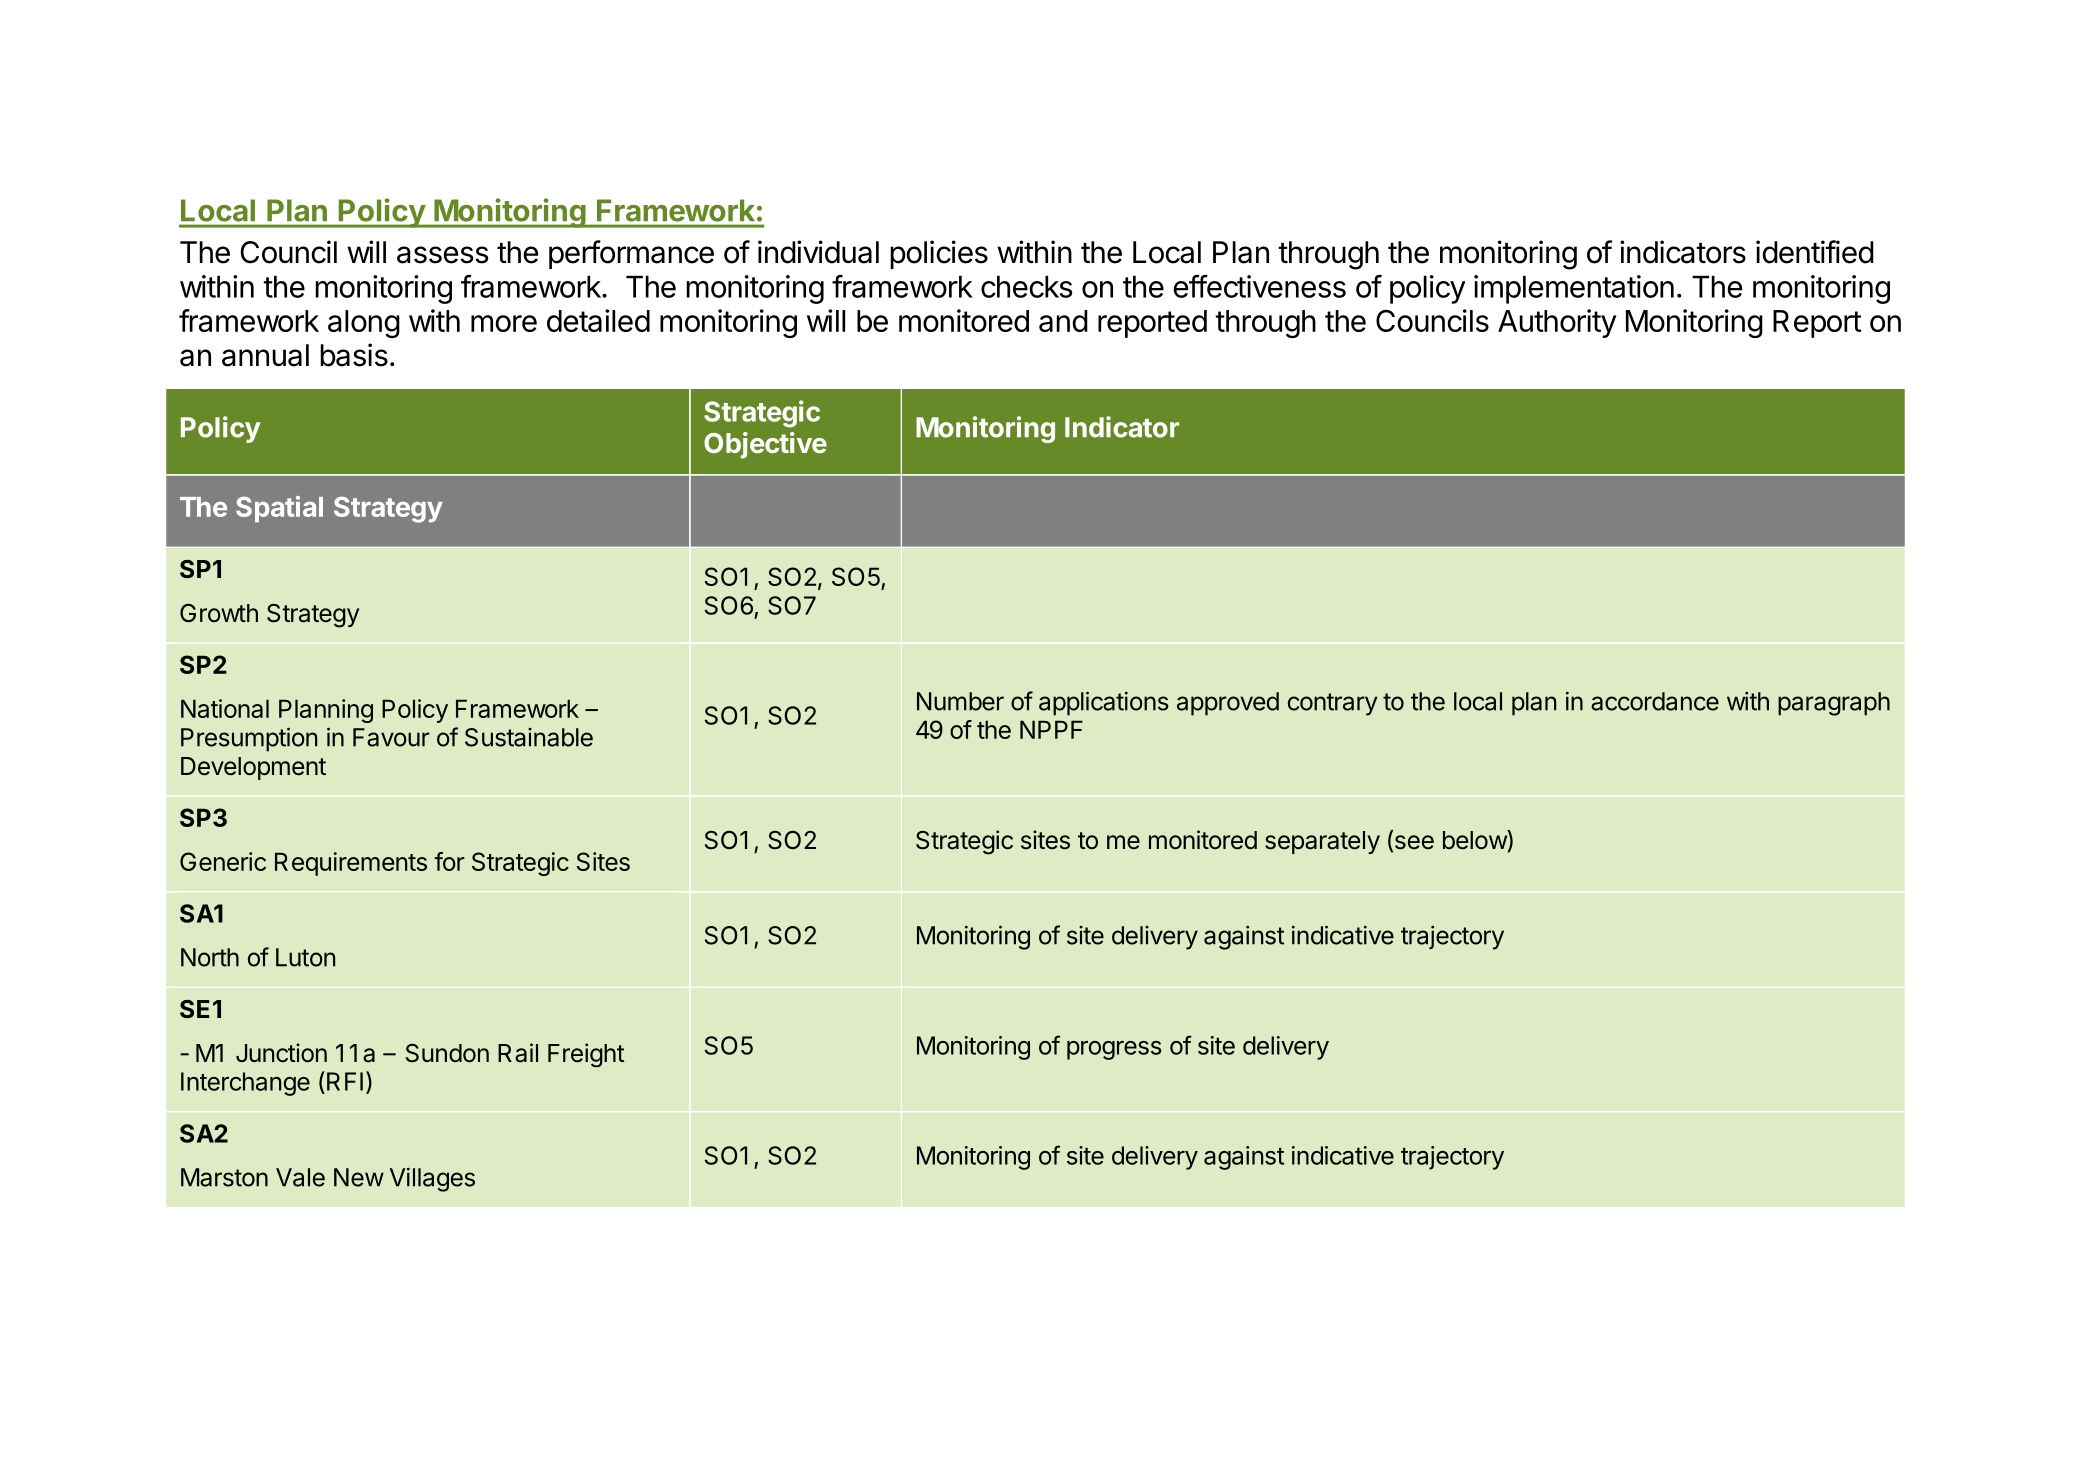 Image resolution: width=2093 pixels, height=1479 pixels. Describe the element at coordinates (1027, 286) in the image. I see `checks` at that location.
